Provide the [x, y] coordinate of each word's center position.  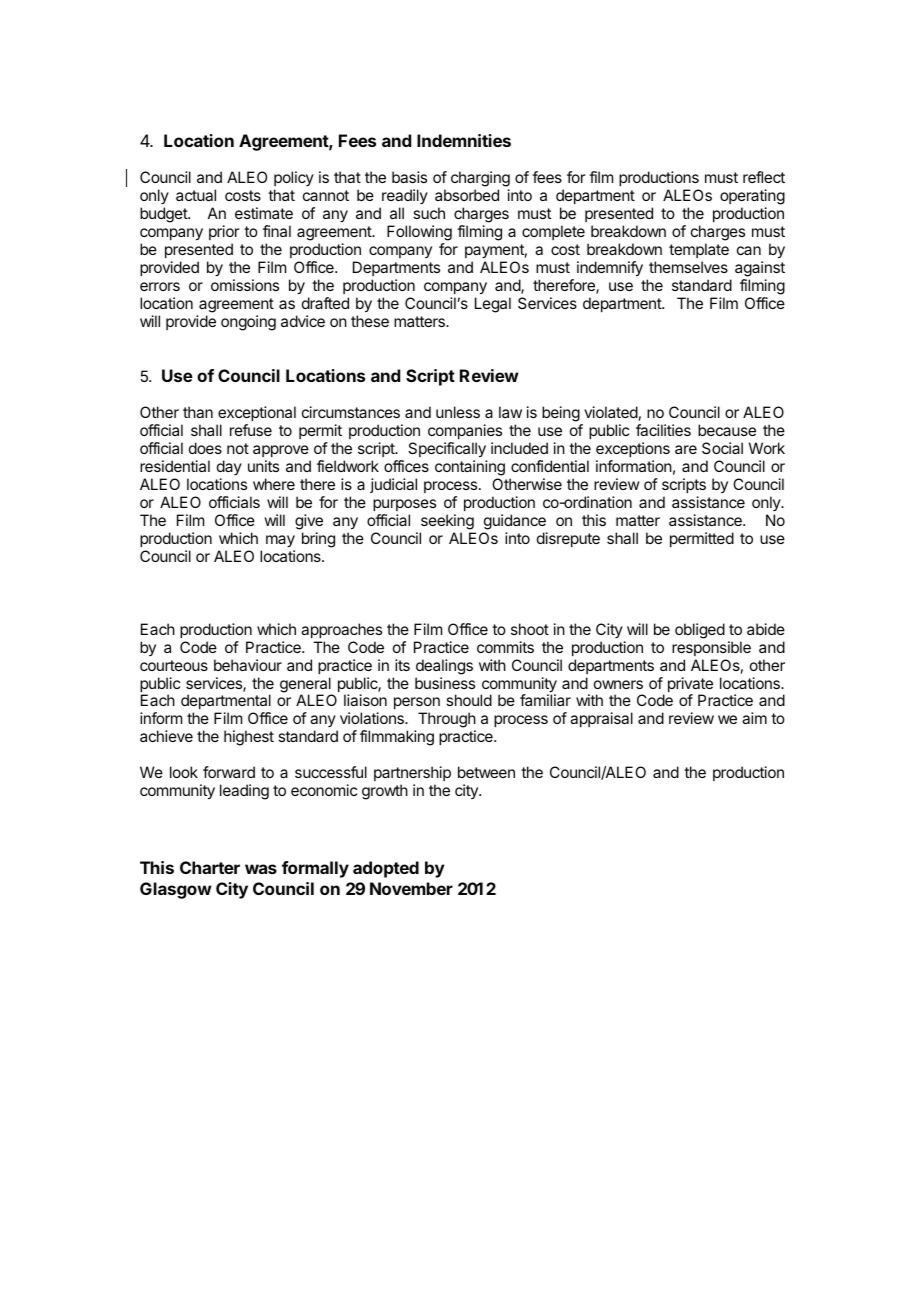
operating [752, 198]
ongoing [248, 323]
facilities [663, 430]
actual [196, 195]
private [690, 686]
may [280, 541]
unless [458, 412]
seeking [447, 522]
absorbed [467, 195]
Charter [210, 867]
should [469, 700]
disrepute [568, 539]
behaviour [248, 665]
